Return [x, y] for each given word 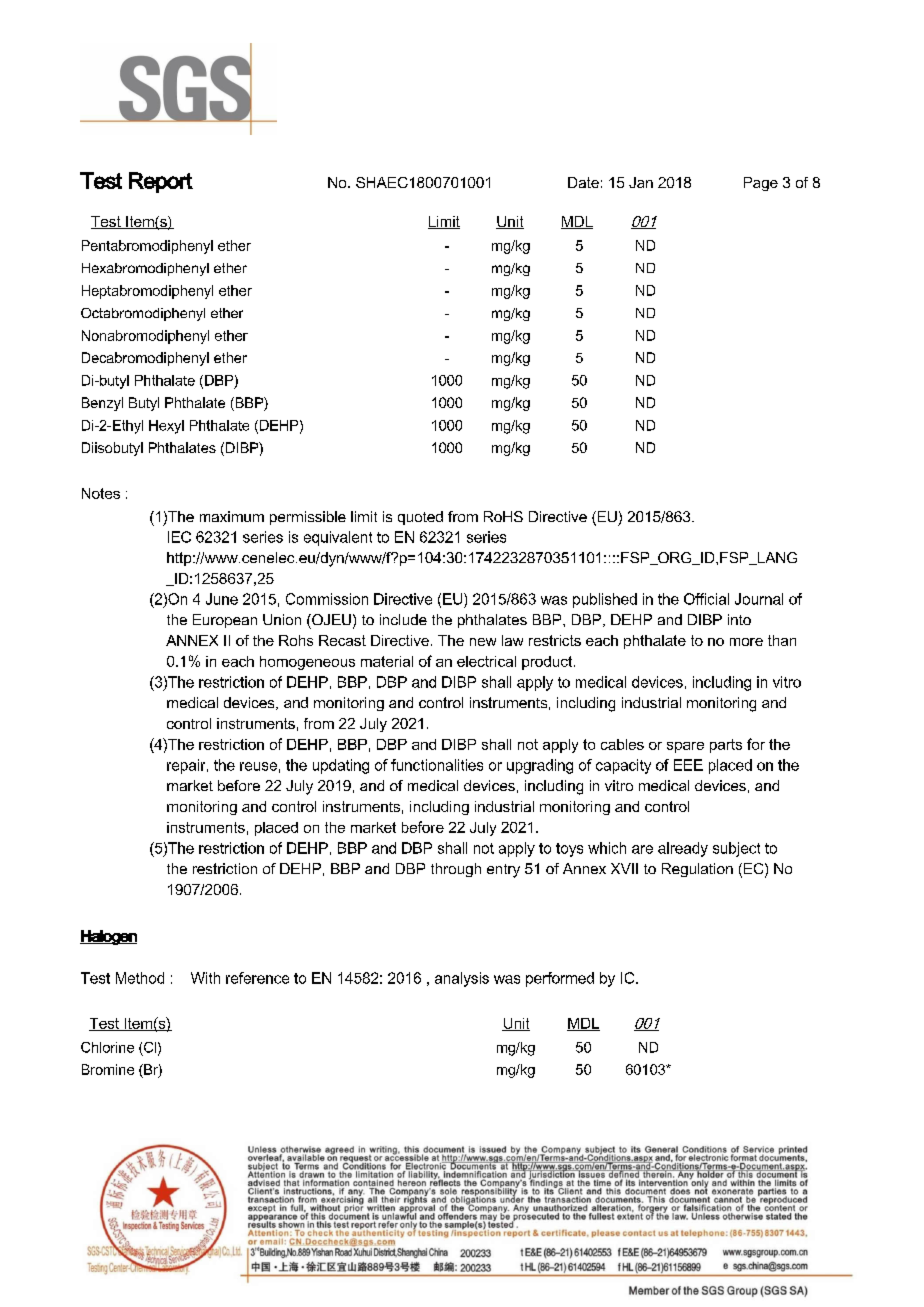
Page [761, 184]
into [739, 619]
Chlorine [107, 1047]
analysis [462, 979]
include [403, 619]
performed [560, 979]
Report [161, 182]
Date [583, 182]
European [225, 621]
